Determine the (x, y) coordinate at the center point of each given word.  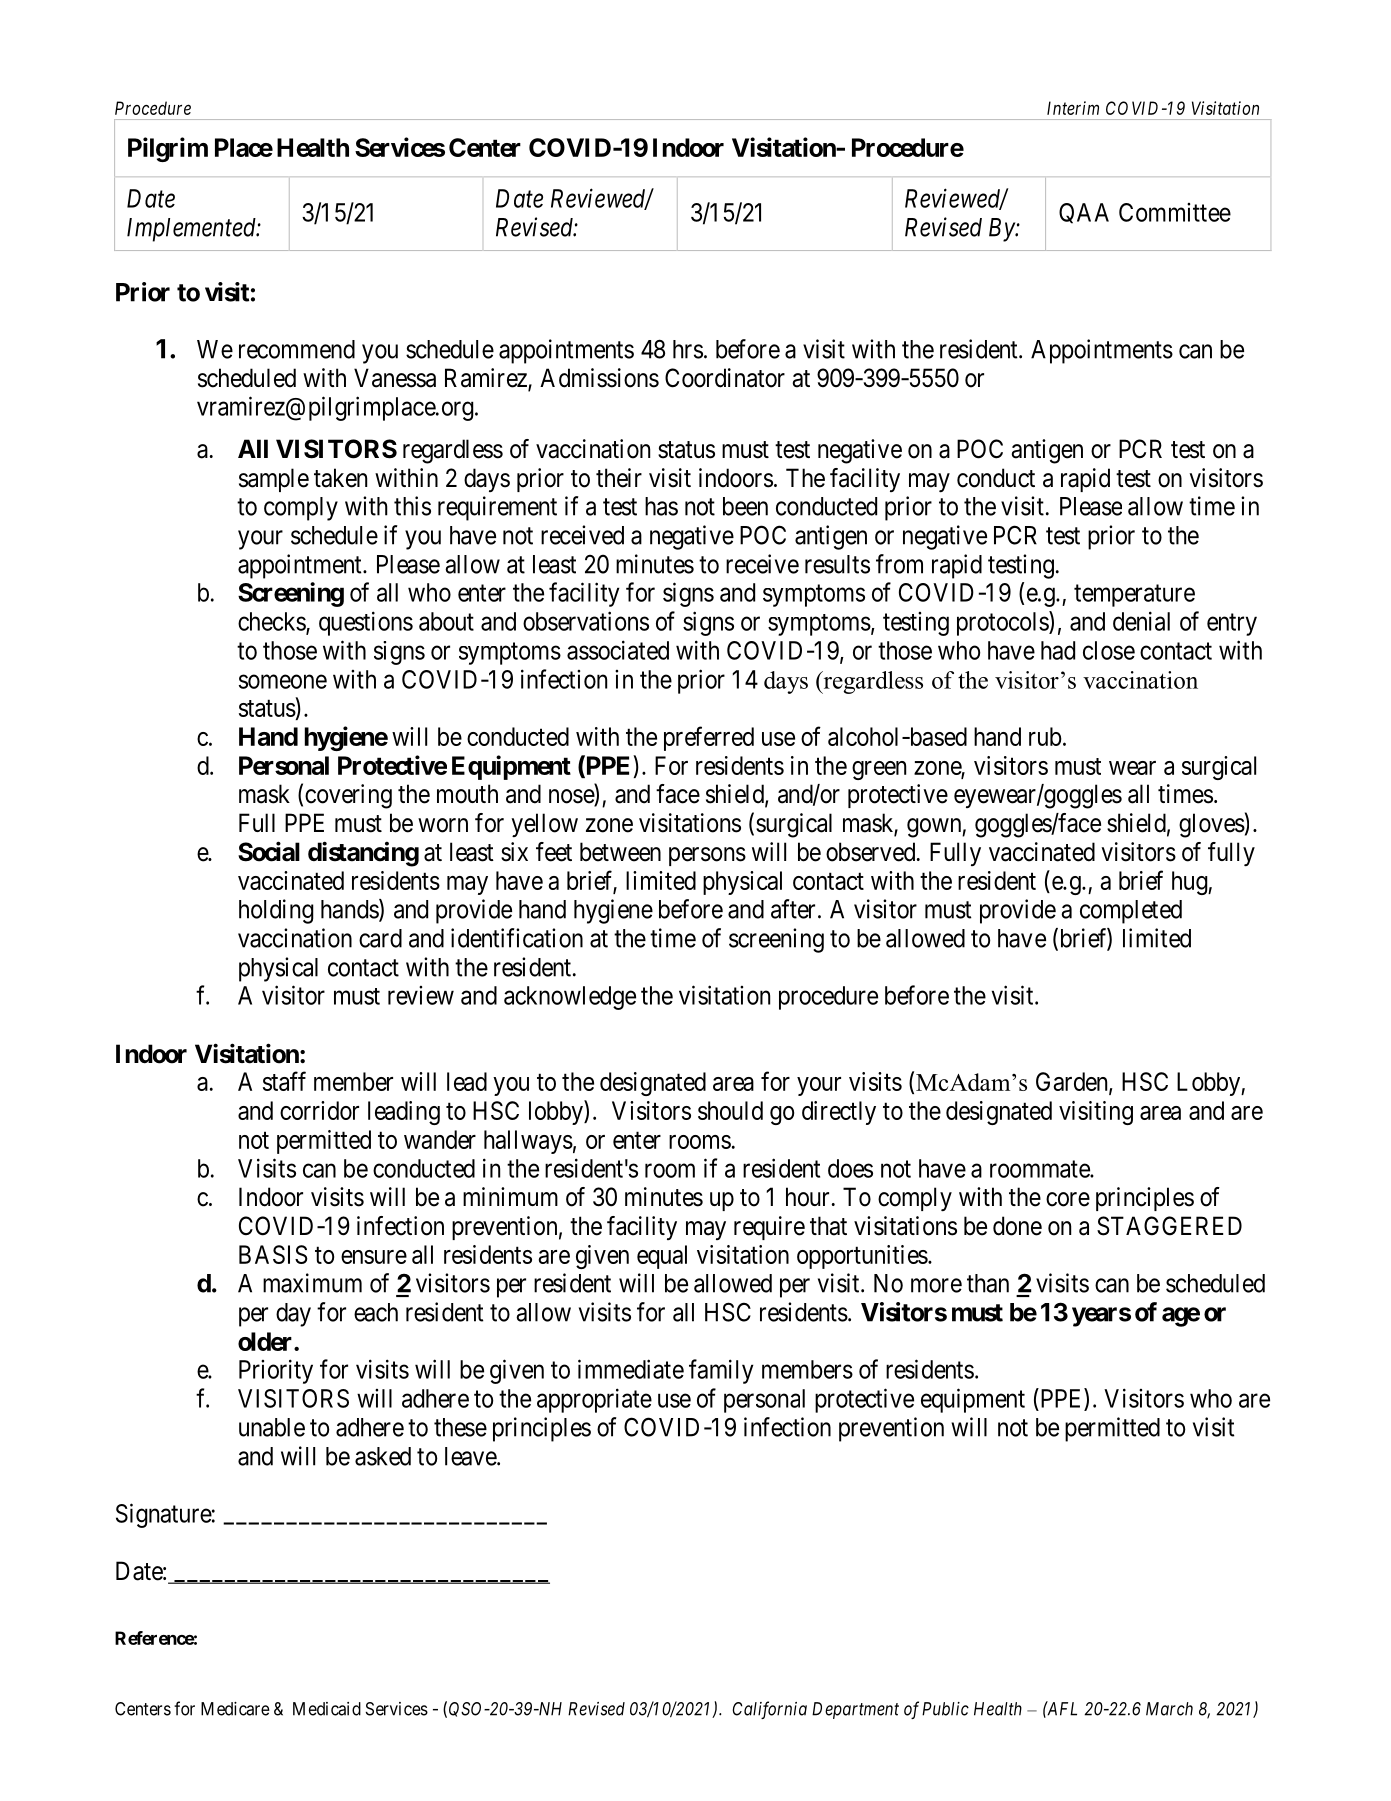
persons (707, 856)
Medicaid (327, 1709)
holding (276, 911)
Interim (1073, 108)
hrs (688, 349)
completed (1131, 912)
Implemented (192, 230)
